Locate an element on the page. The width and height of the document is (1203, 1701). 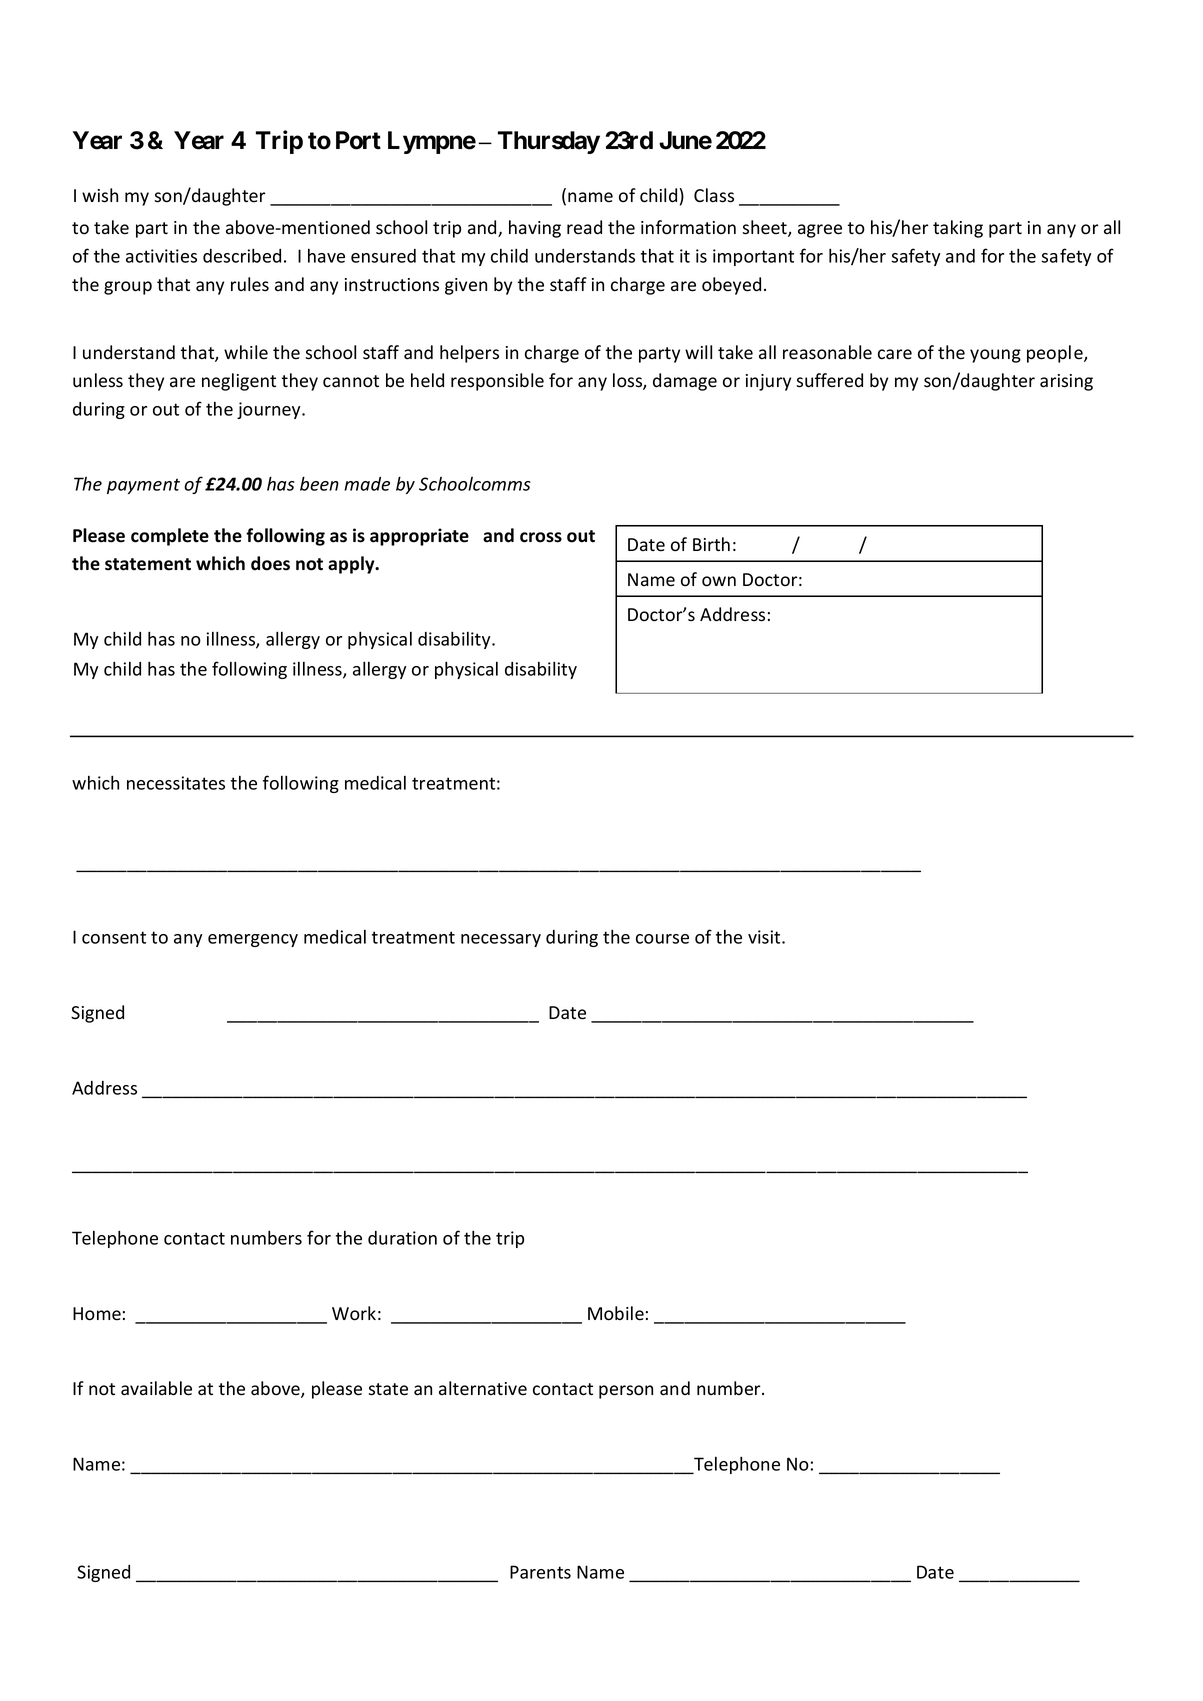
Parents is located at coordinates (540, 1572).
